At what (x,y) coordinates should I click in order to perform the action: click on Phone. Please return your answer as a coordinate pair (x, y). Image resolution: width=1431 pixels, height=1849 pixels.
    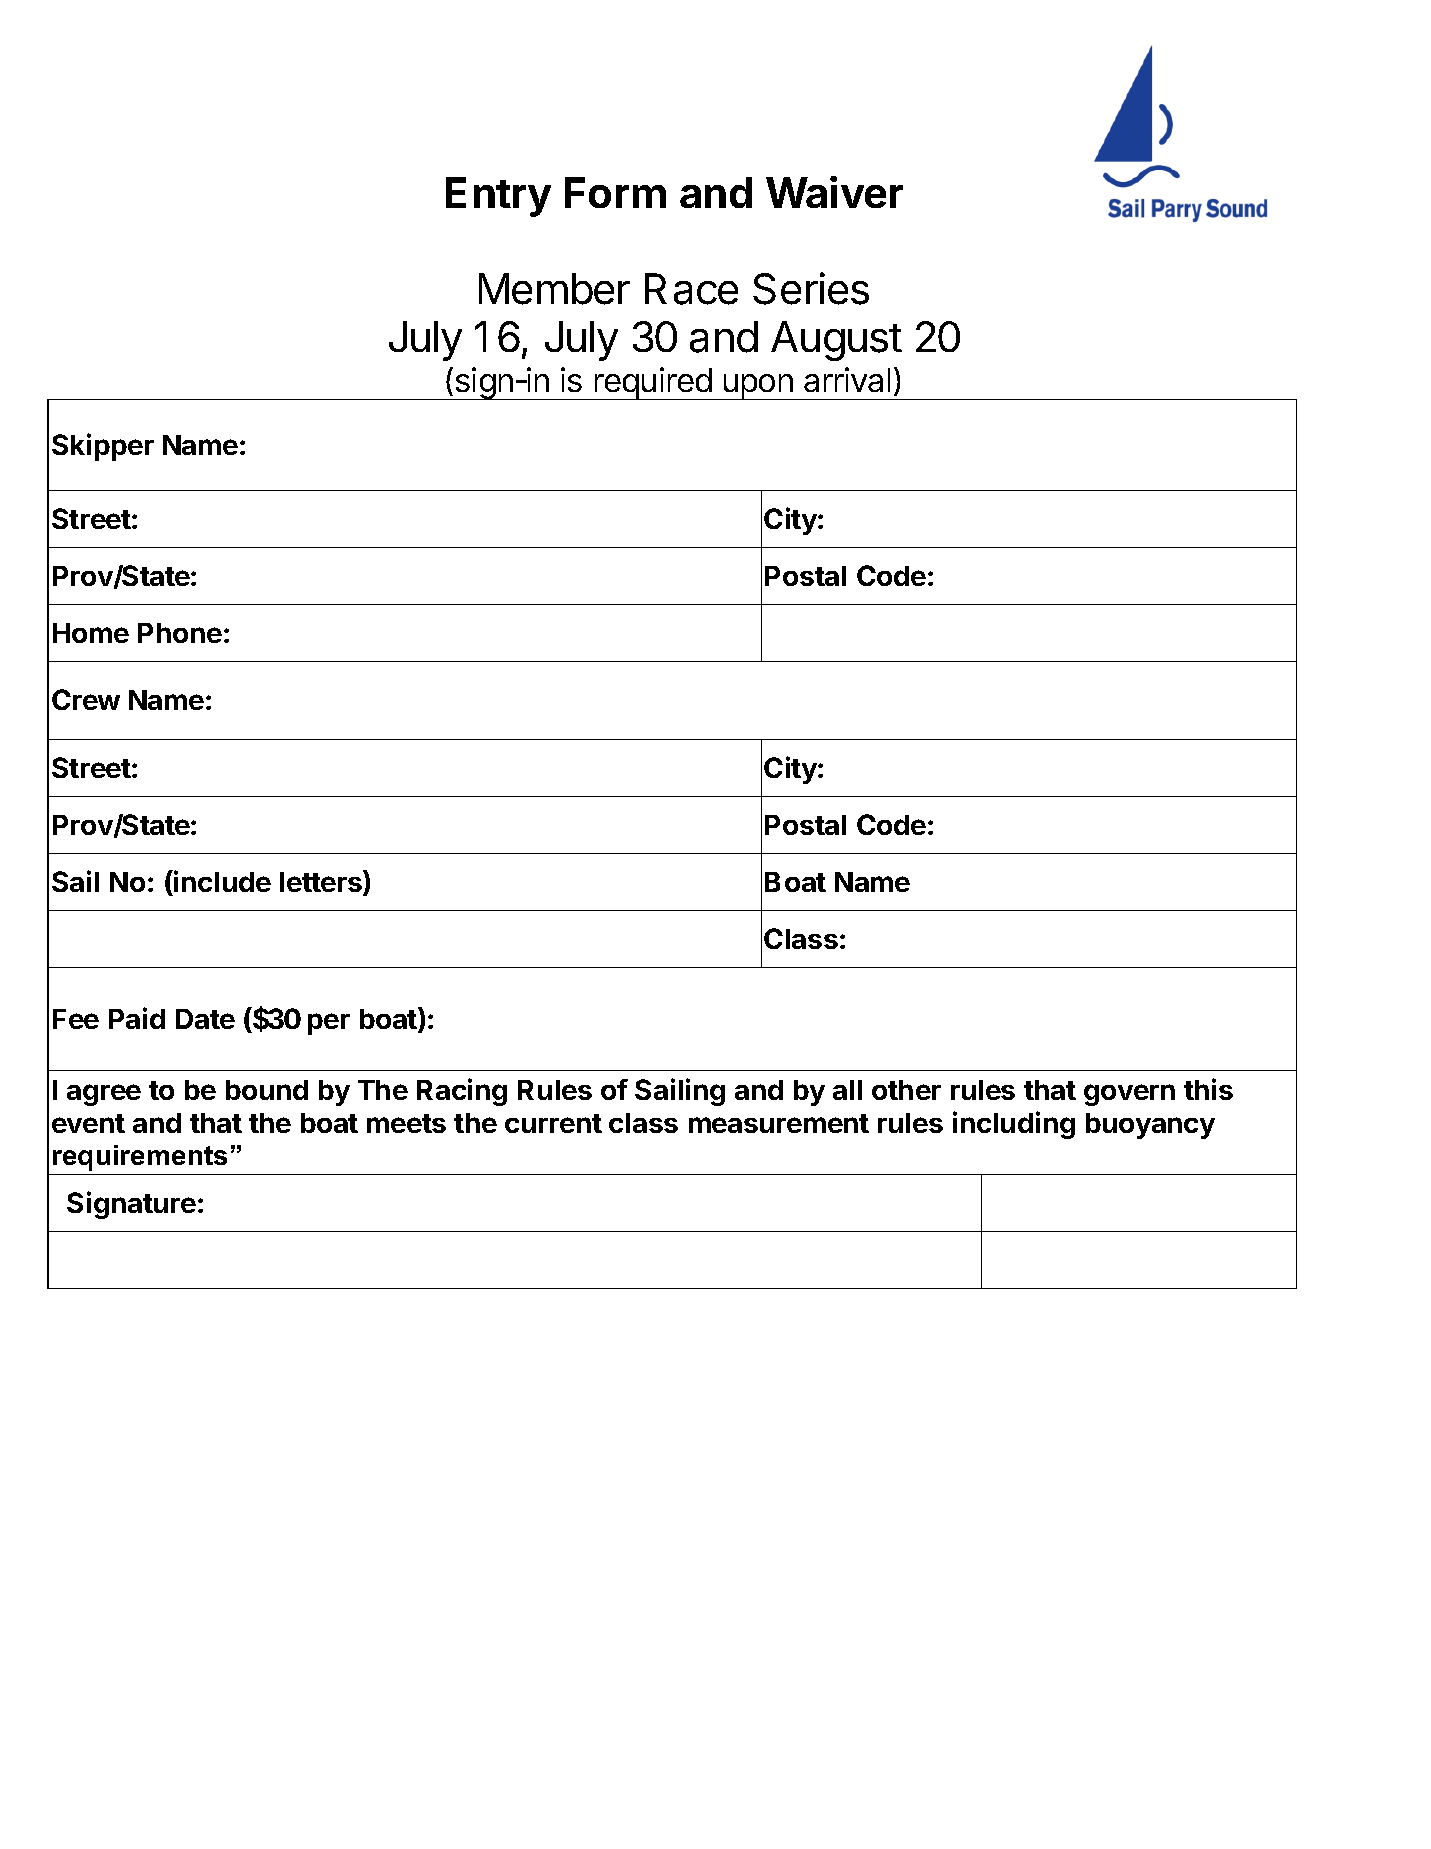
    Looking at the image, I should click on (180, 633).
